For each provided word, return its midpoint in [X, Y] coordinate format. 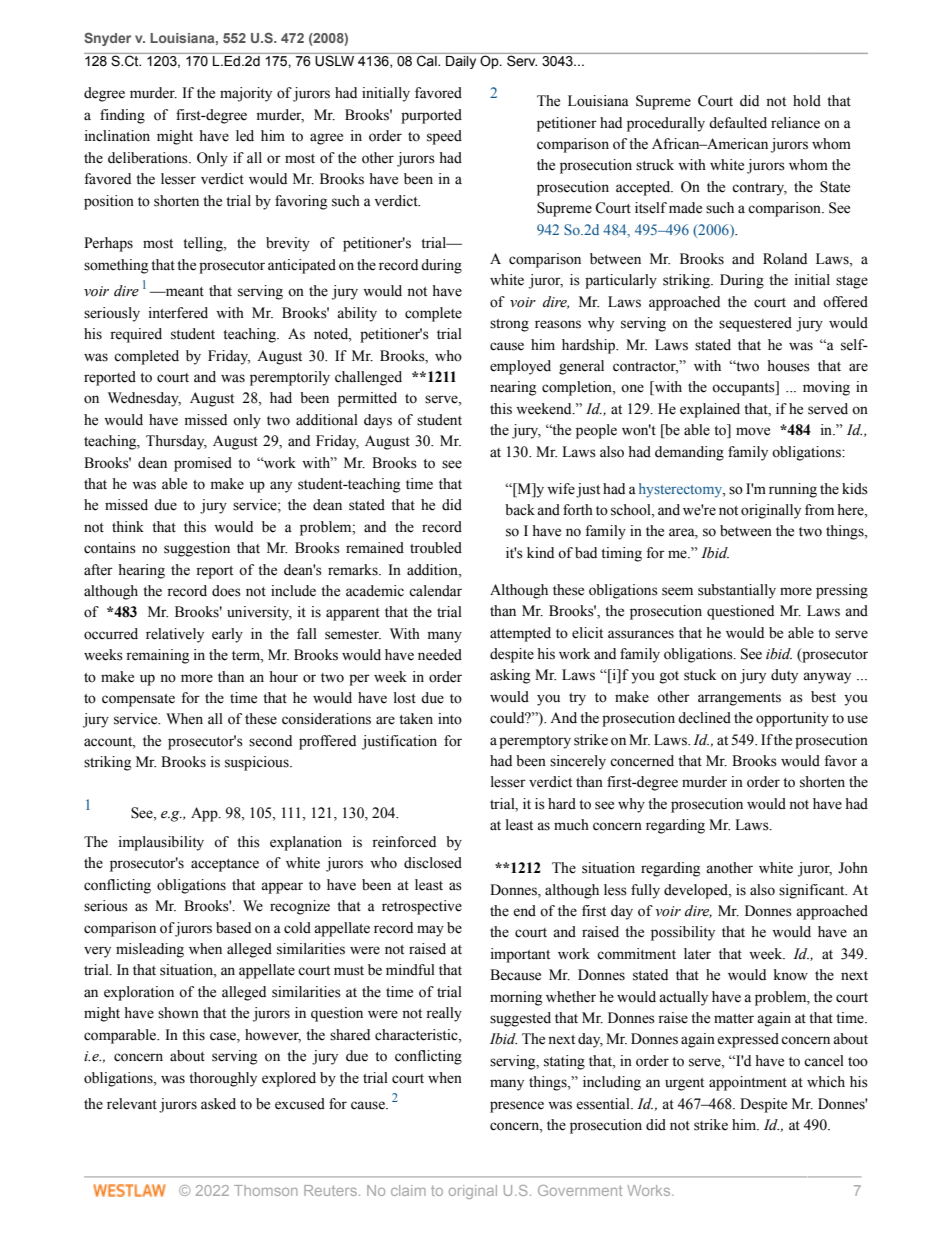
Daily [461, 62]
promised [203, 464]
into [450, 719]
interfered [178, 313]
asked [218, 1104]
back [520, 510]
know [791, 975]
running [793, 490]
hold [807, 101]
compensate [138, 700]
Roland [785, 259]
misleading [150, 950]
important [520, 955]
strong [509, 325]
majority [246, 94]
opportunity [792, 719]
